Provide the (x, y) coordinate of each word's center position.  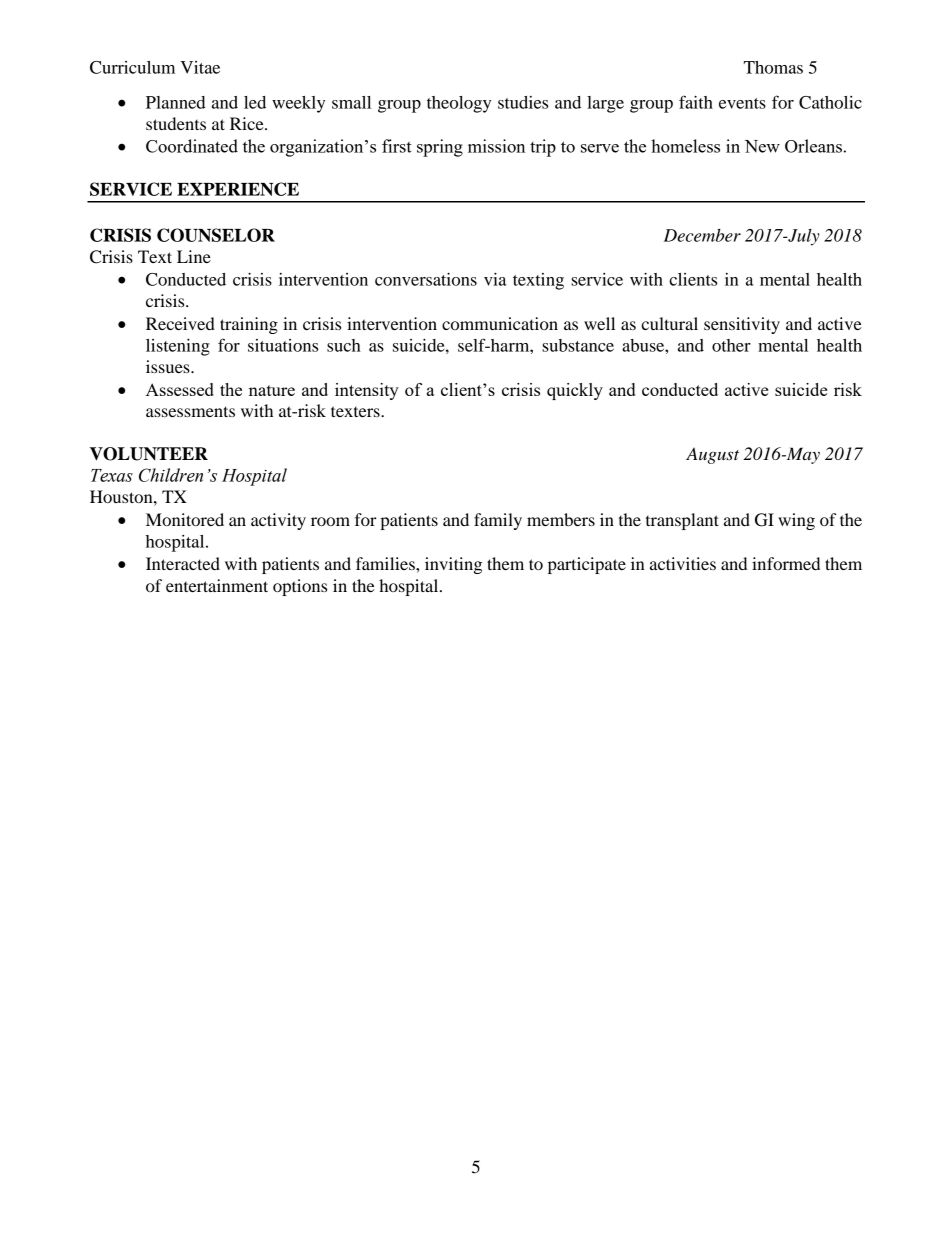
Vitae (200, 67)
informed (786, 563)
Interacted (183, 563)
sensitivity (742, 325)
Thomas (773, 67)
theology (459, 104)
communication (500, 323)
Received (180, 323)
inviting (453, 565)
